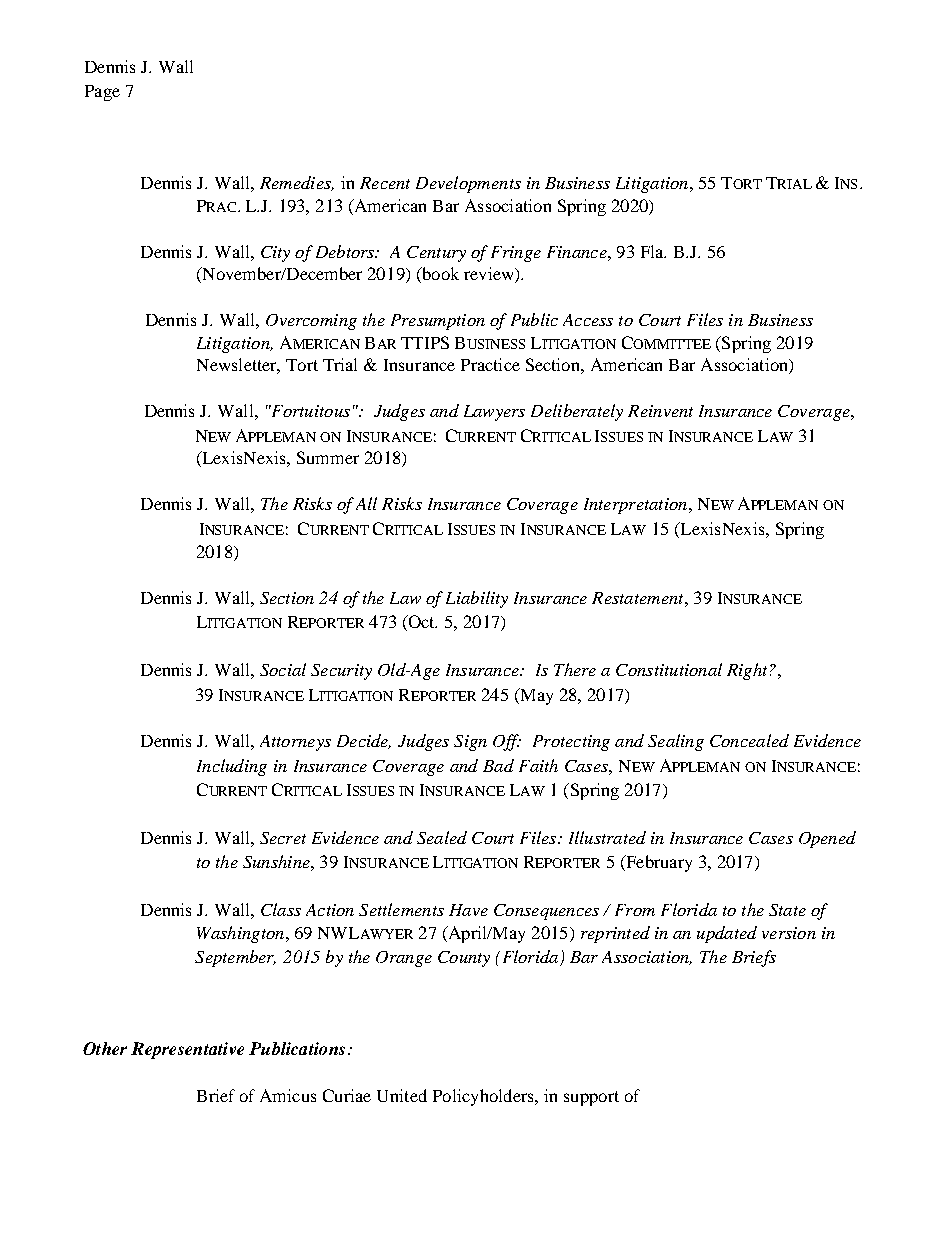  Describe the element at coordinates (283, 669) in the image. I see `Social` at that location.
